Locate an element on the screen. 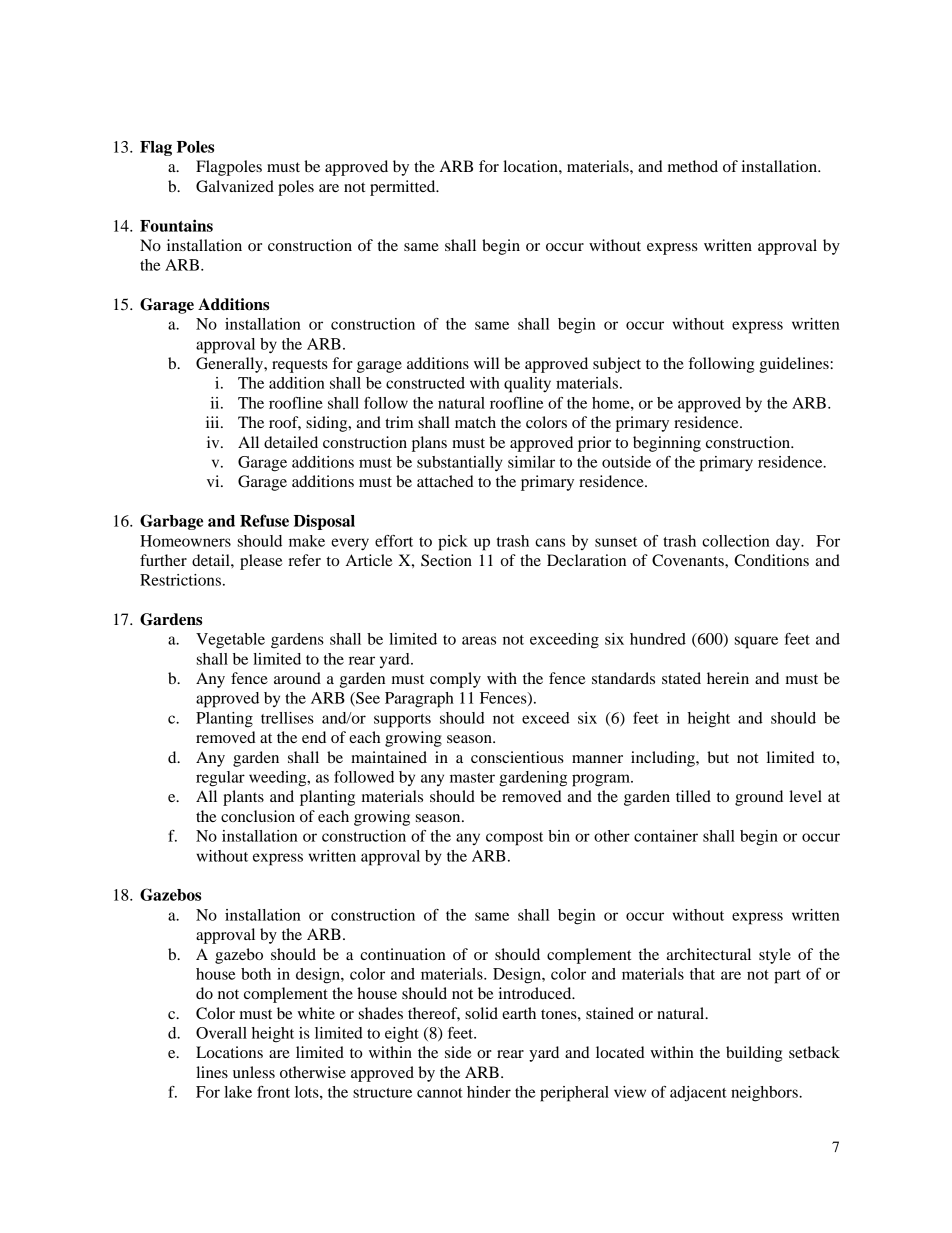 This screenshot has width=952, height=1233. container is located at coordinates (666, 836).
